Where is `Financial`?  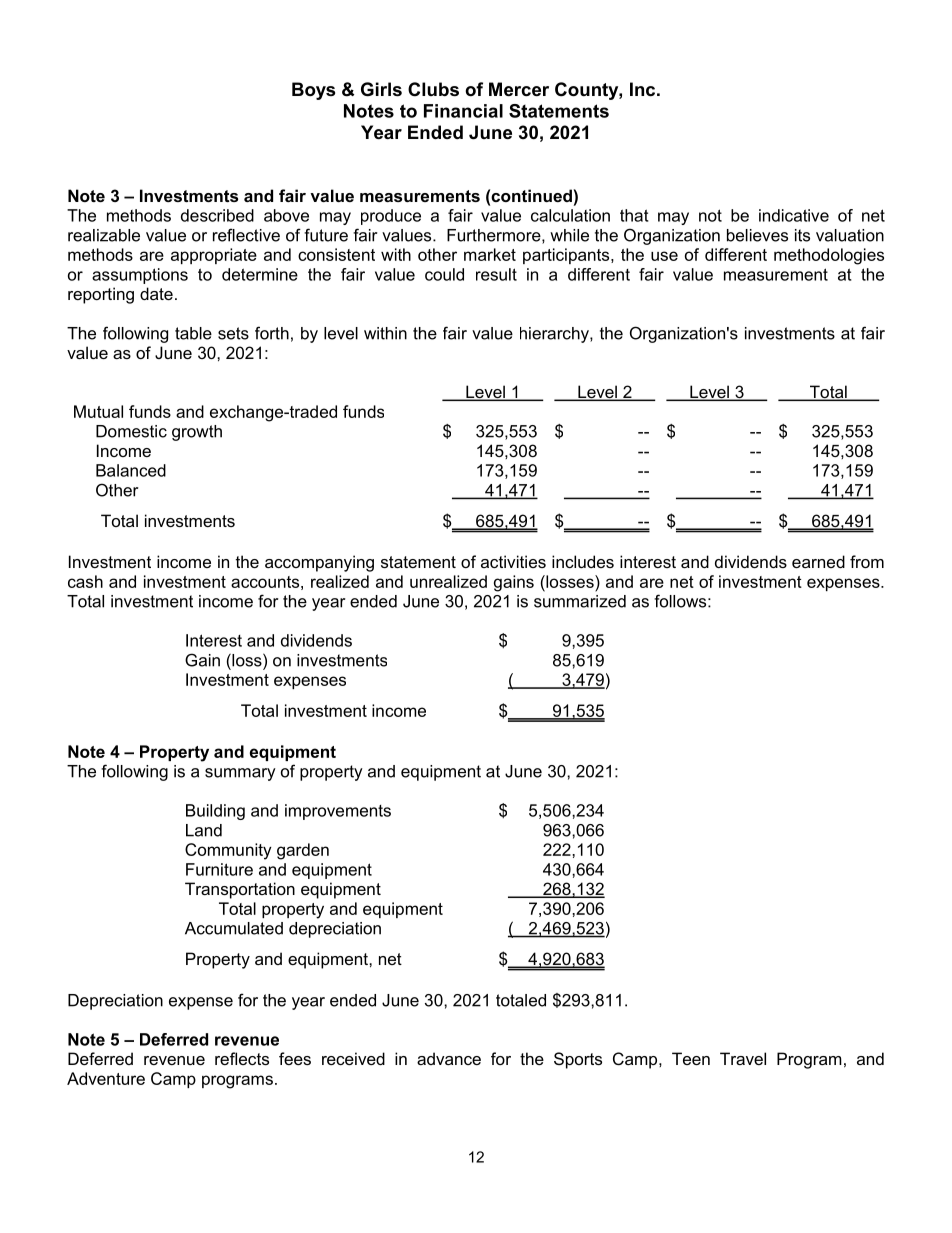
Financial is located at coordinates (463, 111).
